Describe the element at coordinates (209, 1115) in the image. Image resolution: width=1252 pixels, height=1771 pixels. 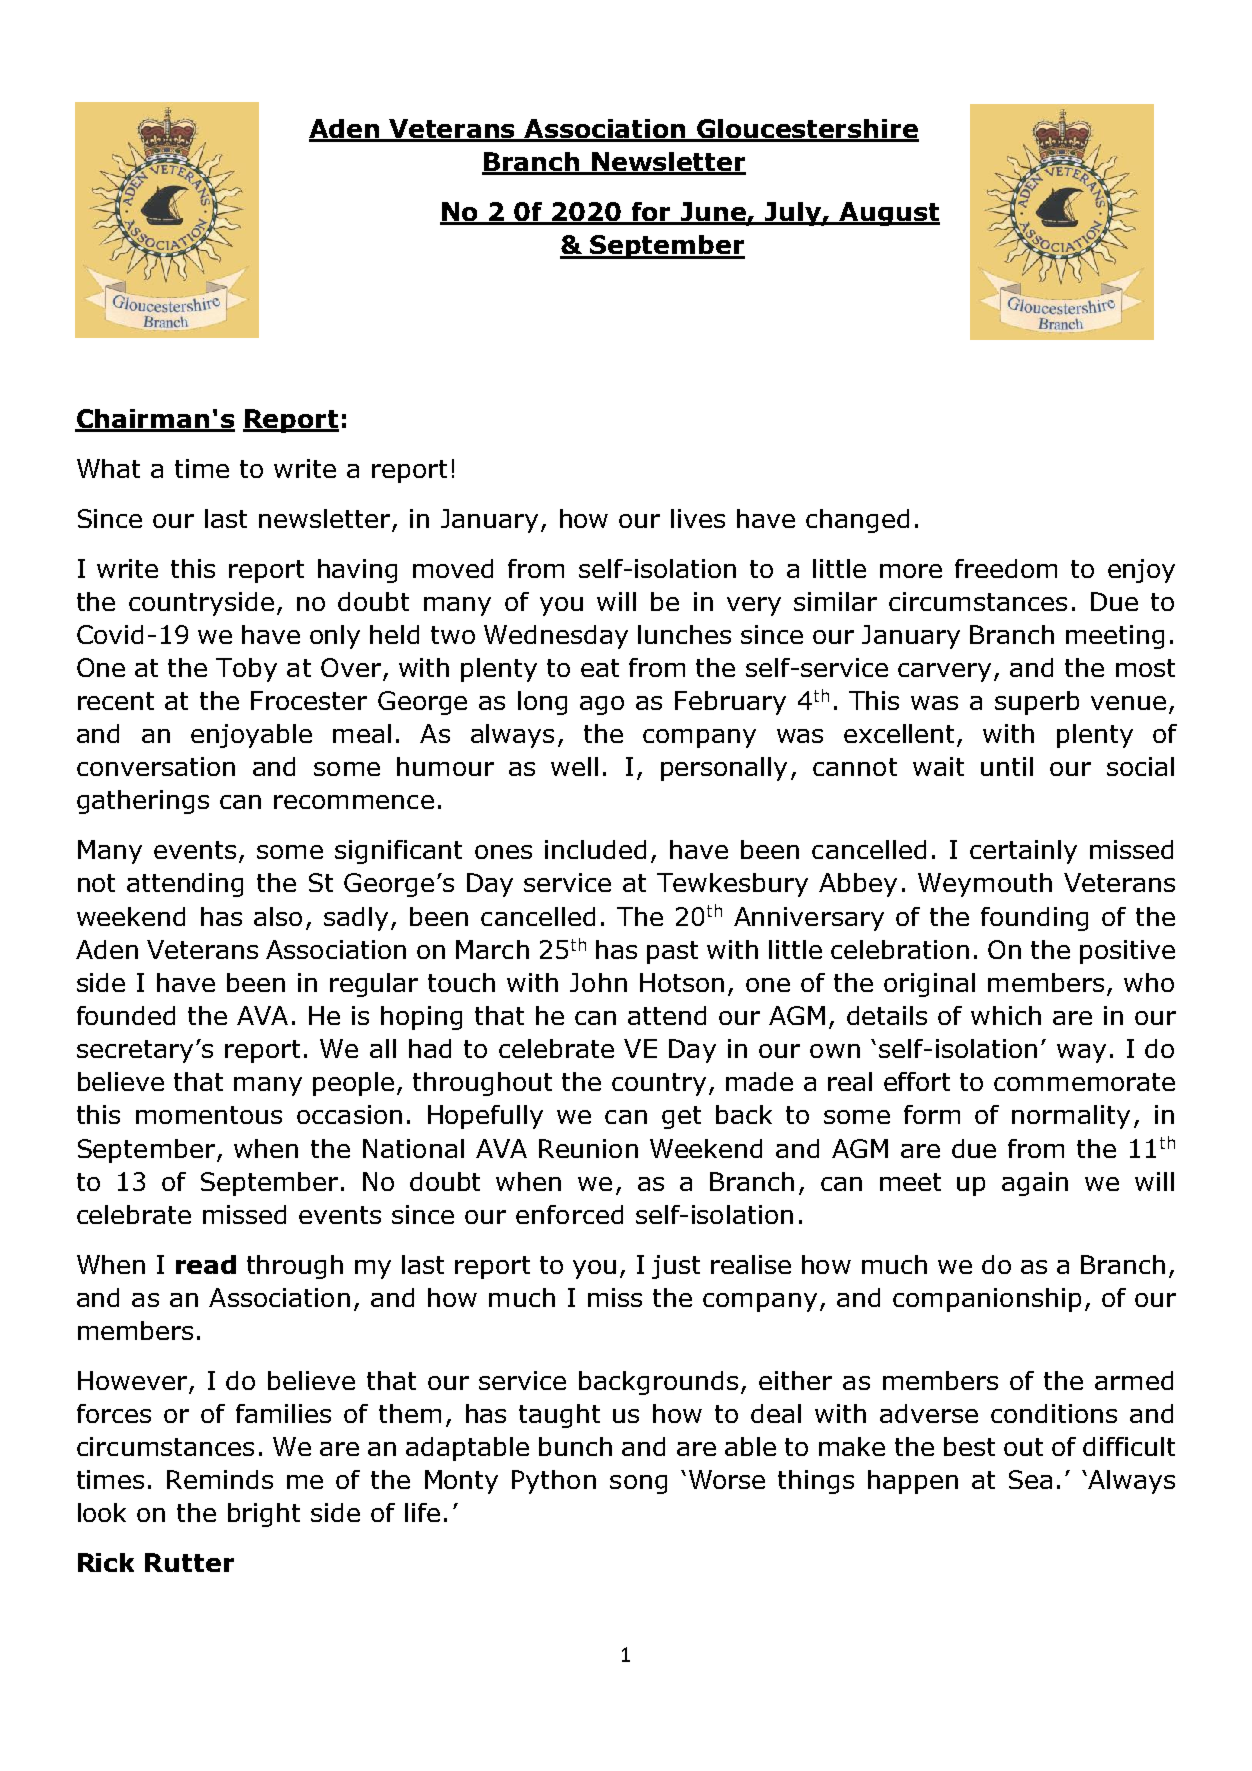
I see `momentous` at that location.
